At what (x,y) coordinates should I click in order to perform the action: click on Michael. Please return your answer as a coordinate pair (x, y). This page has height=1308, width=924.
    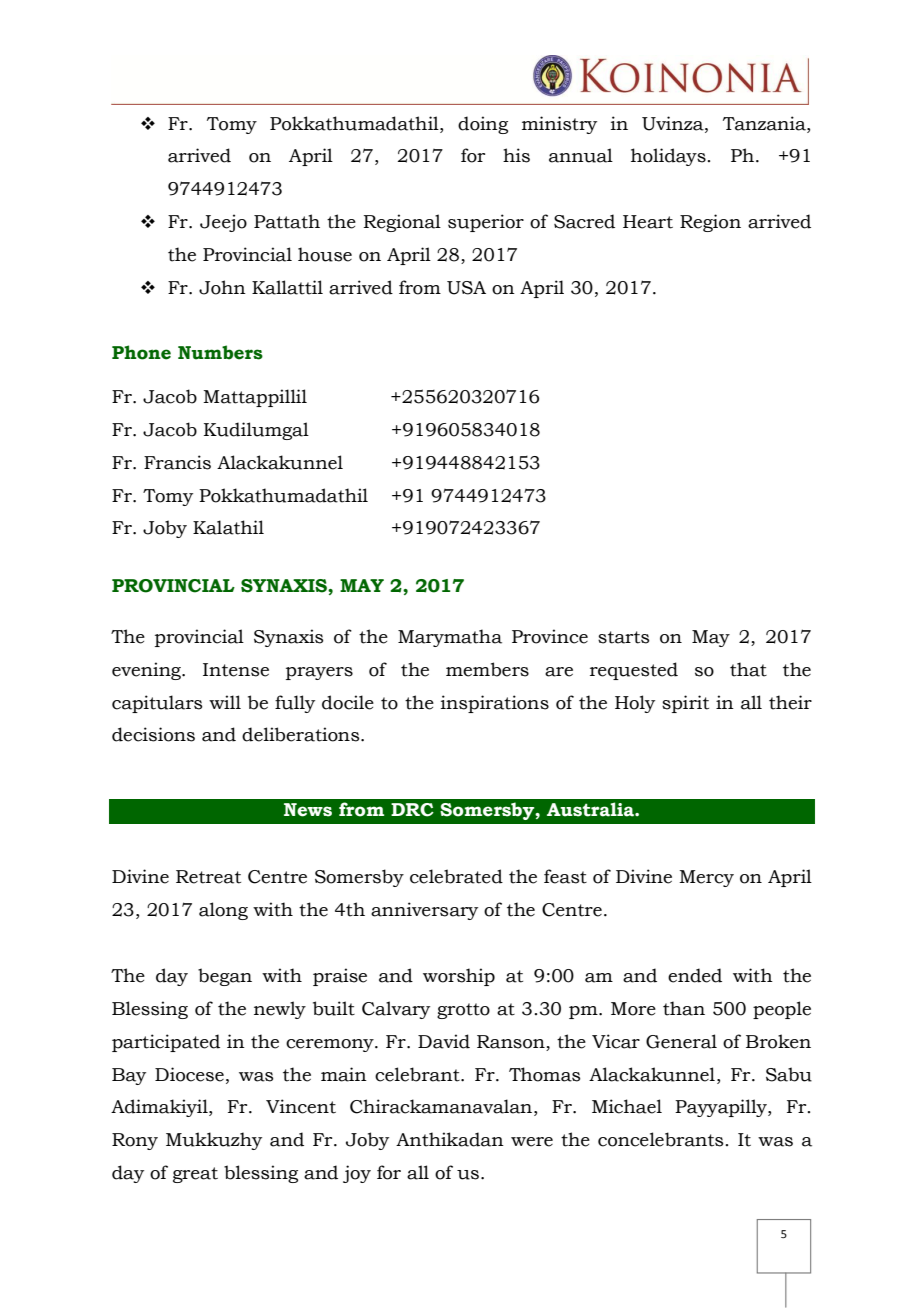
    Looking at the image, I should click on (627, 1106).
